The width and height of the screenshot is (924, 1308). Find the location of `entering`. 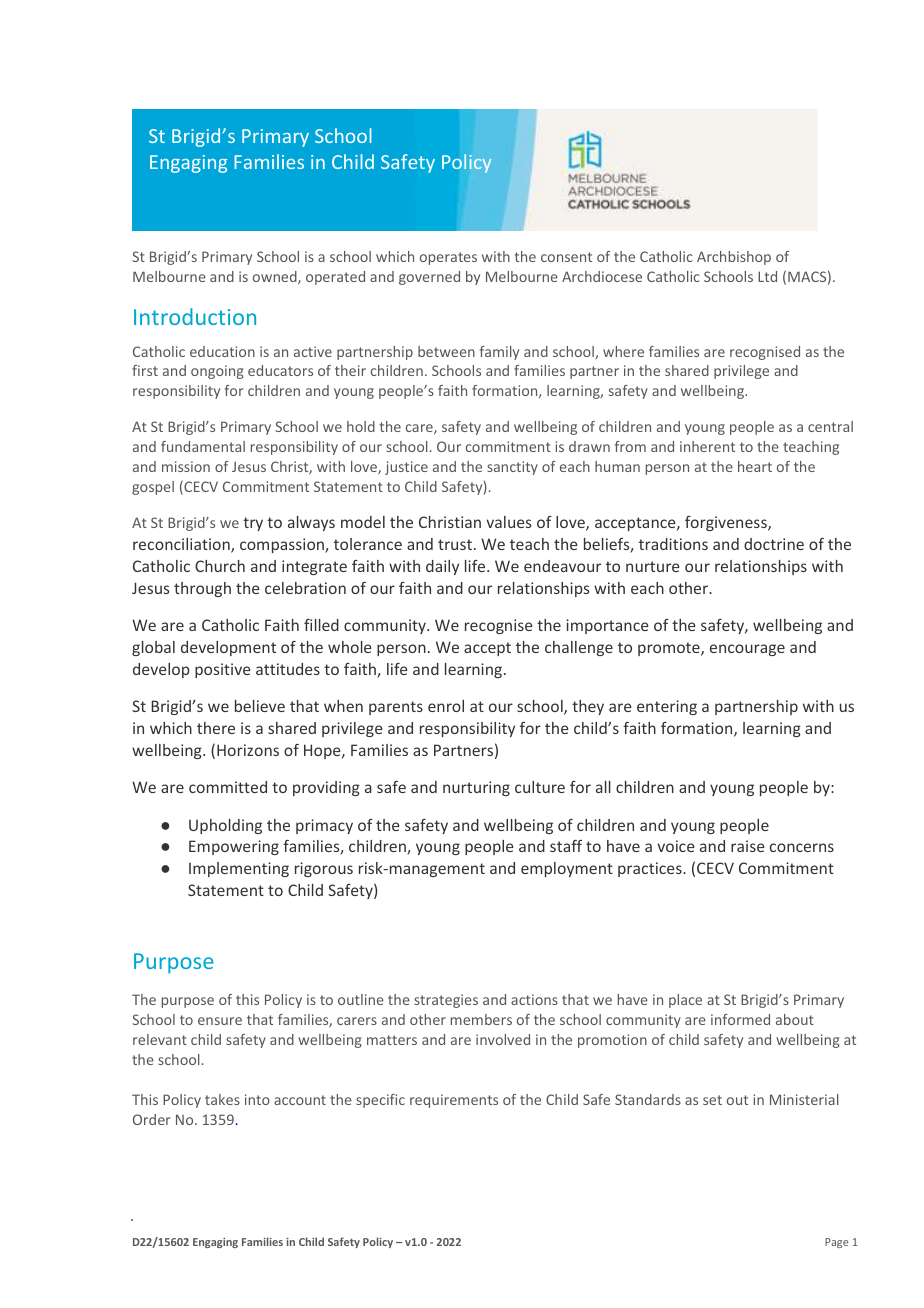

entering is located at coordinates (667, 707).
